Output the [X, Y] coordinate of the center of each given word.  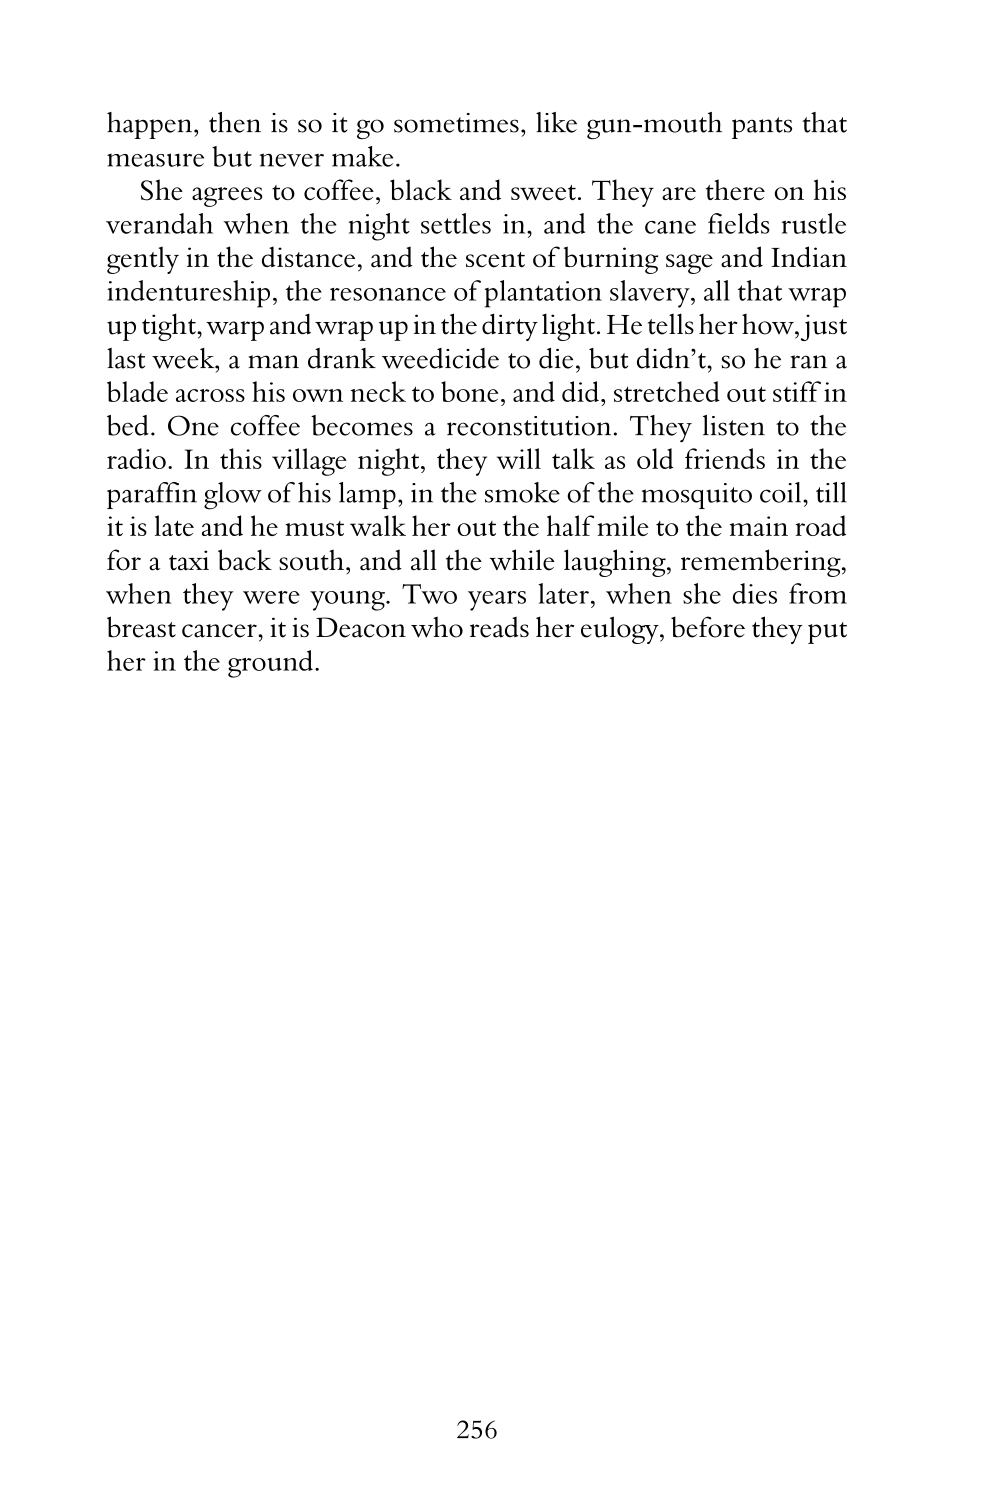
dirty [510, 327]
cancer [220, 631]
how [769, 324]
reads [499, 627]
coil [780, 492]
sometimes [456, 123]
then [235, 122]
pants [762, 128]
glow [233, 496]
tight [170, 327]
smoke [522, 492]
